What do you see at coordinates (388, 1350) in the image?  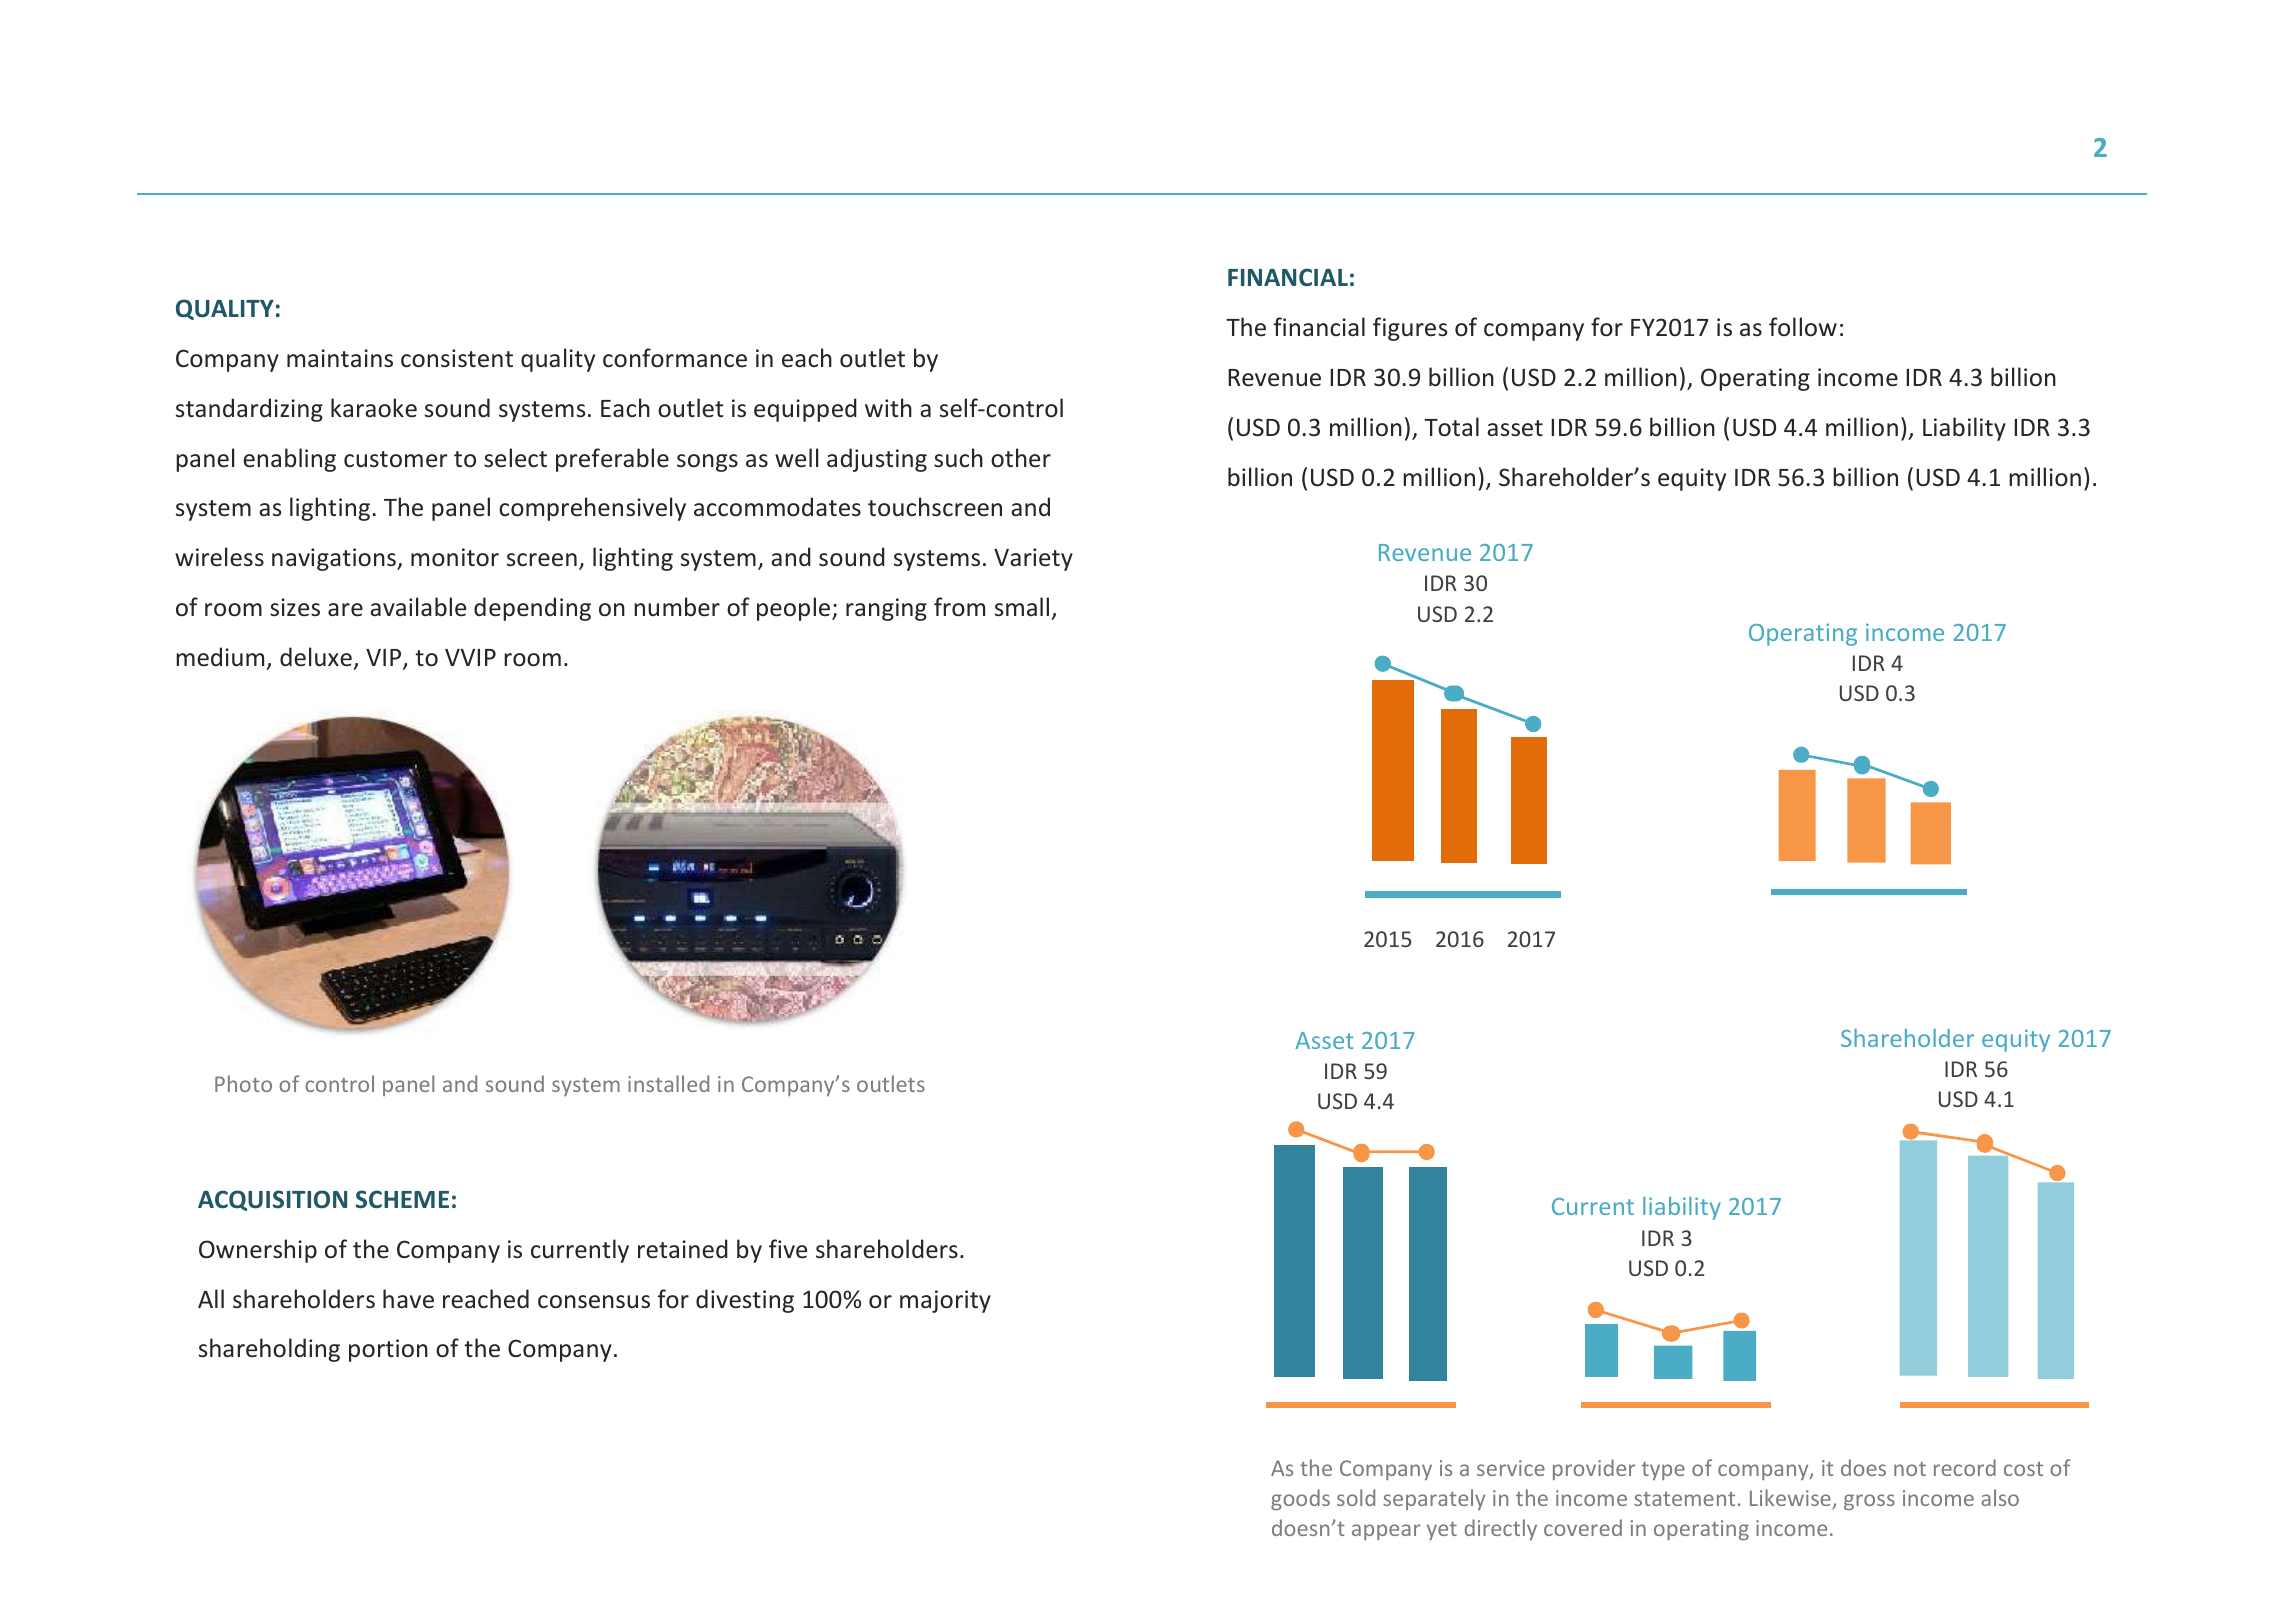 I see `portion` at bounding box center [388, 1350].
